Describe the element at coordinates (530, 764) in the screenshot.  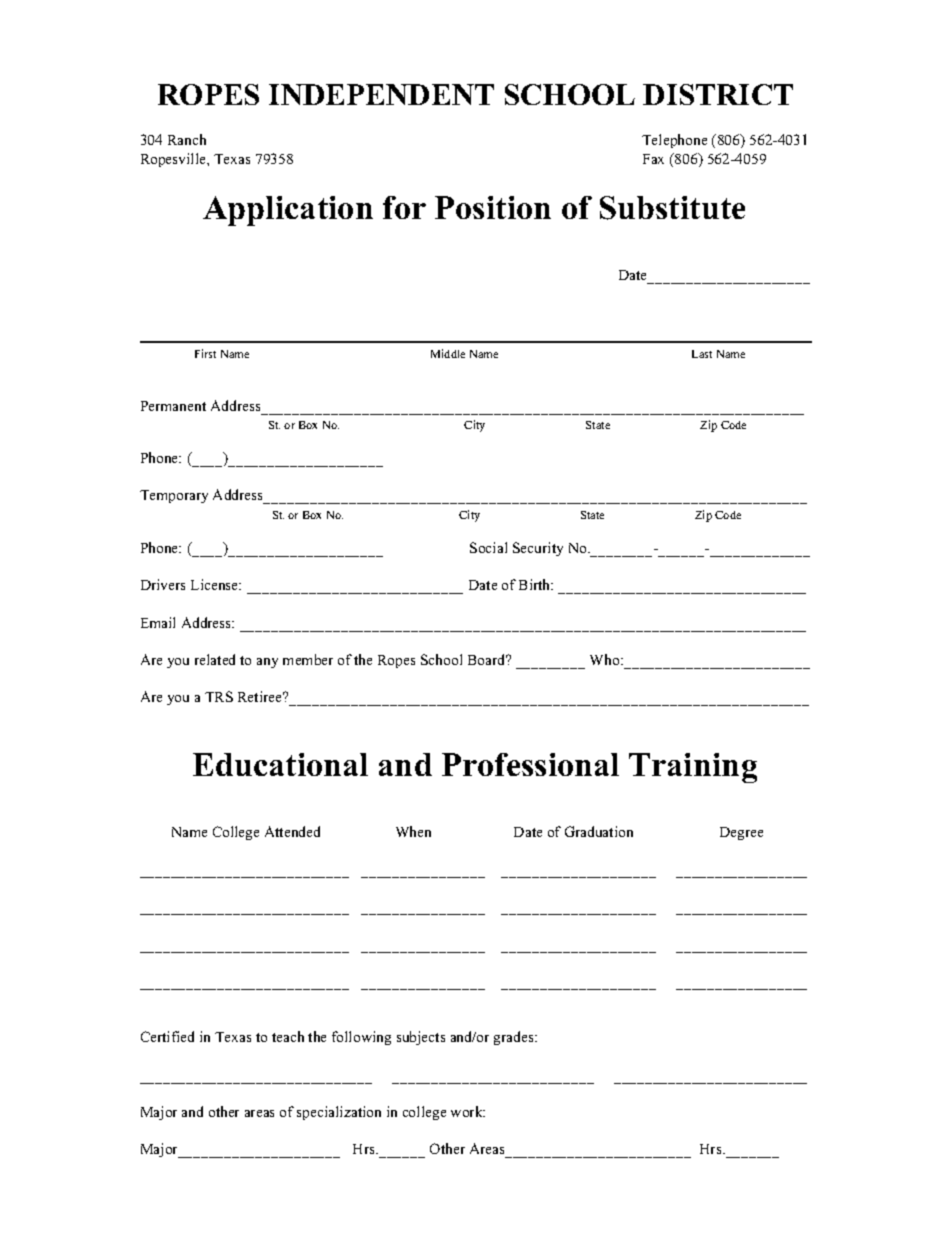
I see `Professional` at that location.
